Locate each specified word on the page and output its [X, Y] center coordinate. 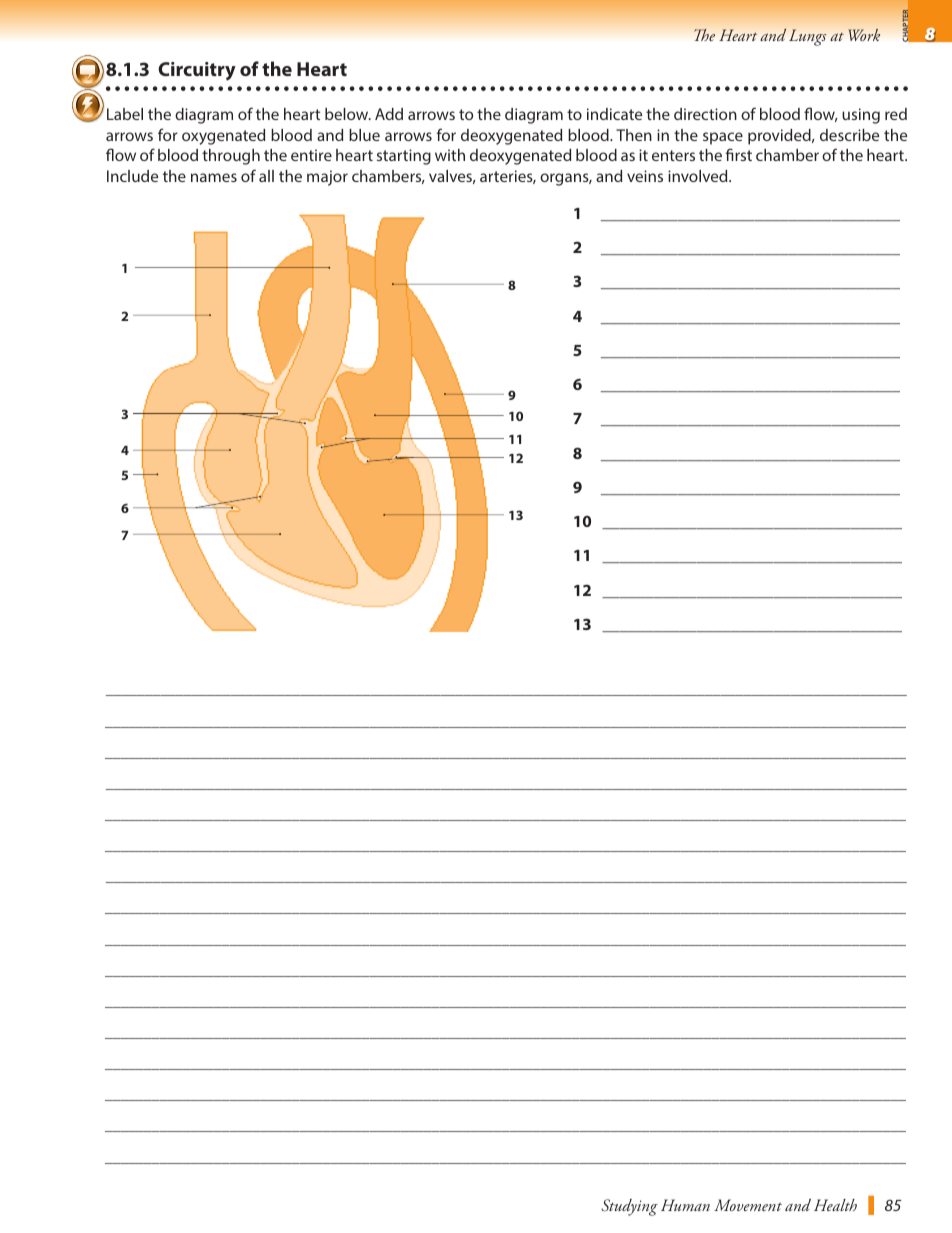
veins [645, 176]
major [327, 178]
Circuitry [197, 71]
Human [685, 1205]
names [214, 177]
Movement [748, 1205]
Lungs [807, 37]
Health [835, 1205]
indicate [614, 114]
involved [699, 176]
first [738, 154]
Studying [629, 1207]
